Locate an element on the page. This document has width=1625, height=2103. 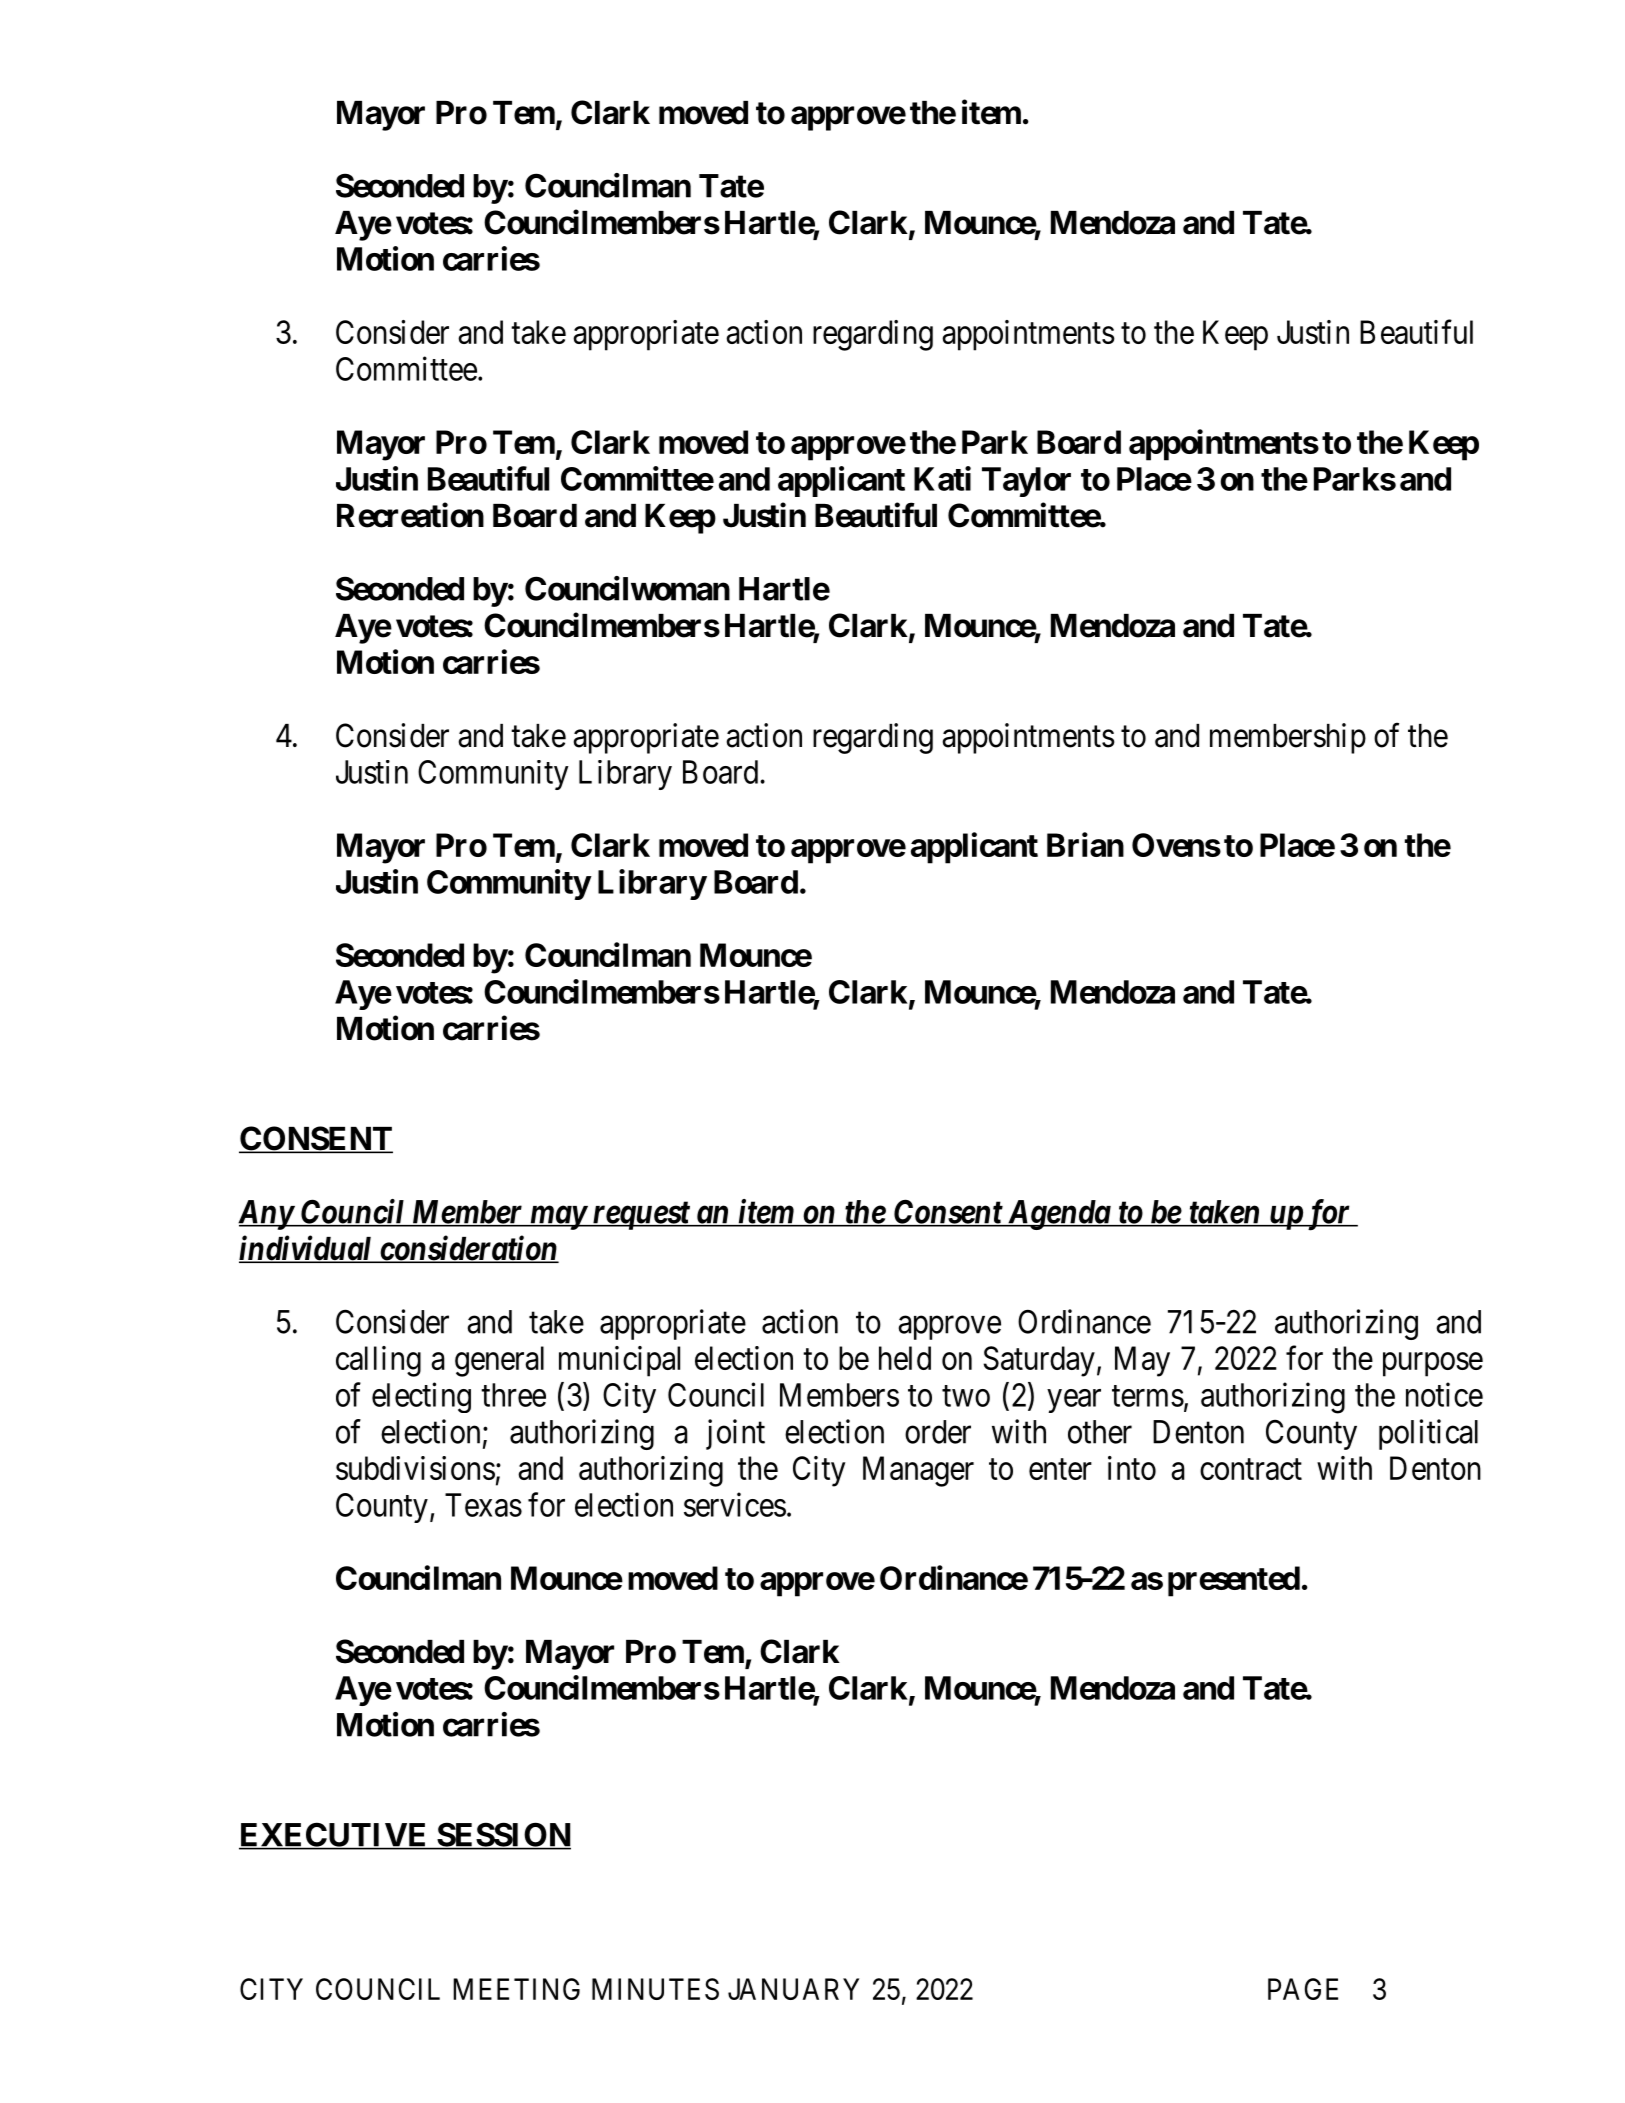
individual is located at coordinates (307, 1249).
